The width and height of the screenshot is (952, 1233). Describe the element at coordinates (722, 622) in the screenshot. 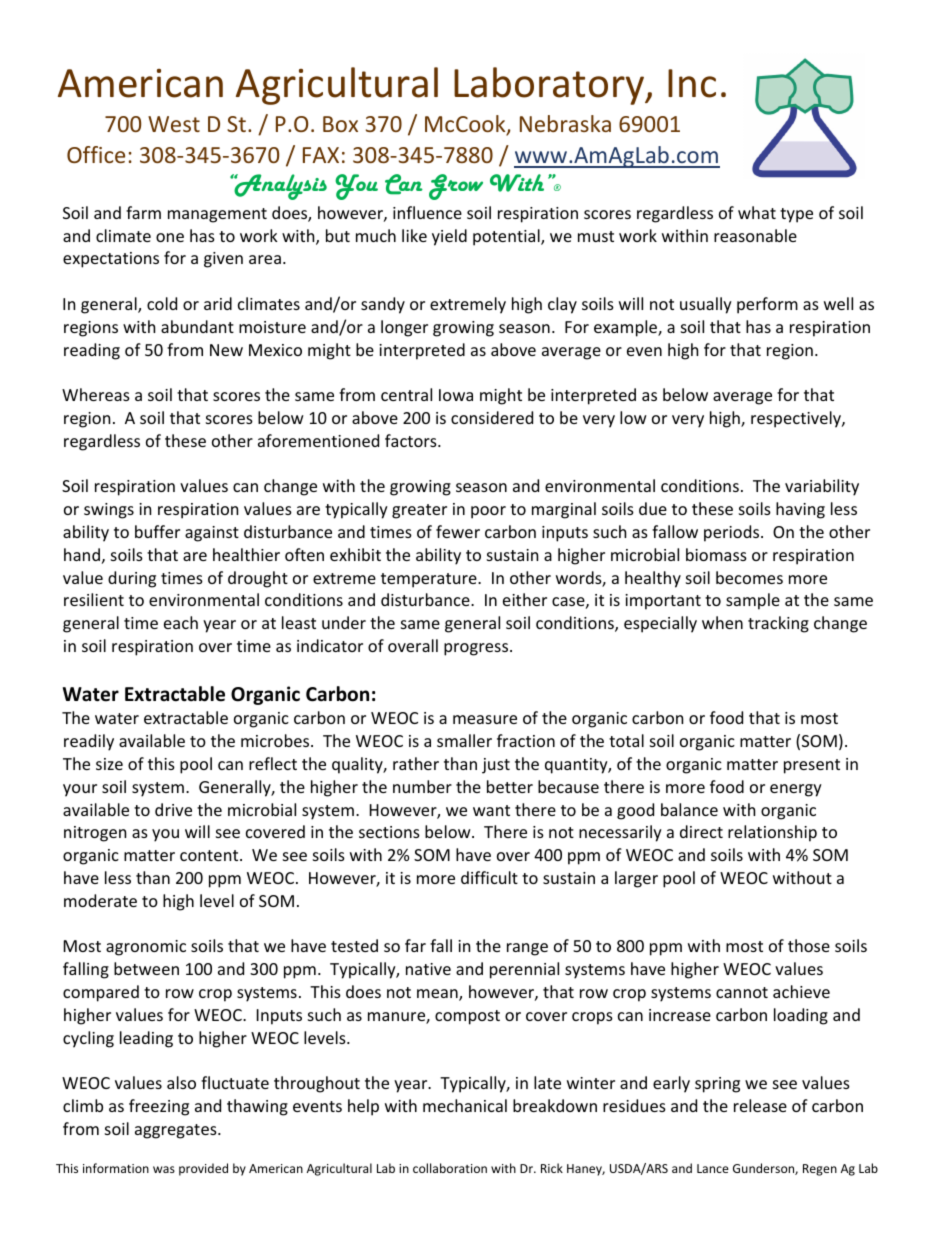

I see `when` at that location.
